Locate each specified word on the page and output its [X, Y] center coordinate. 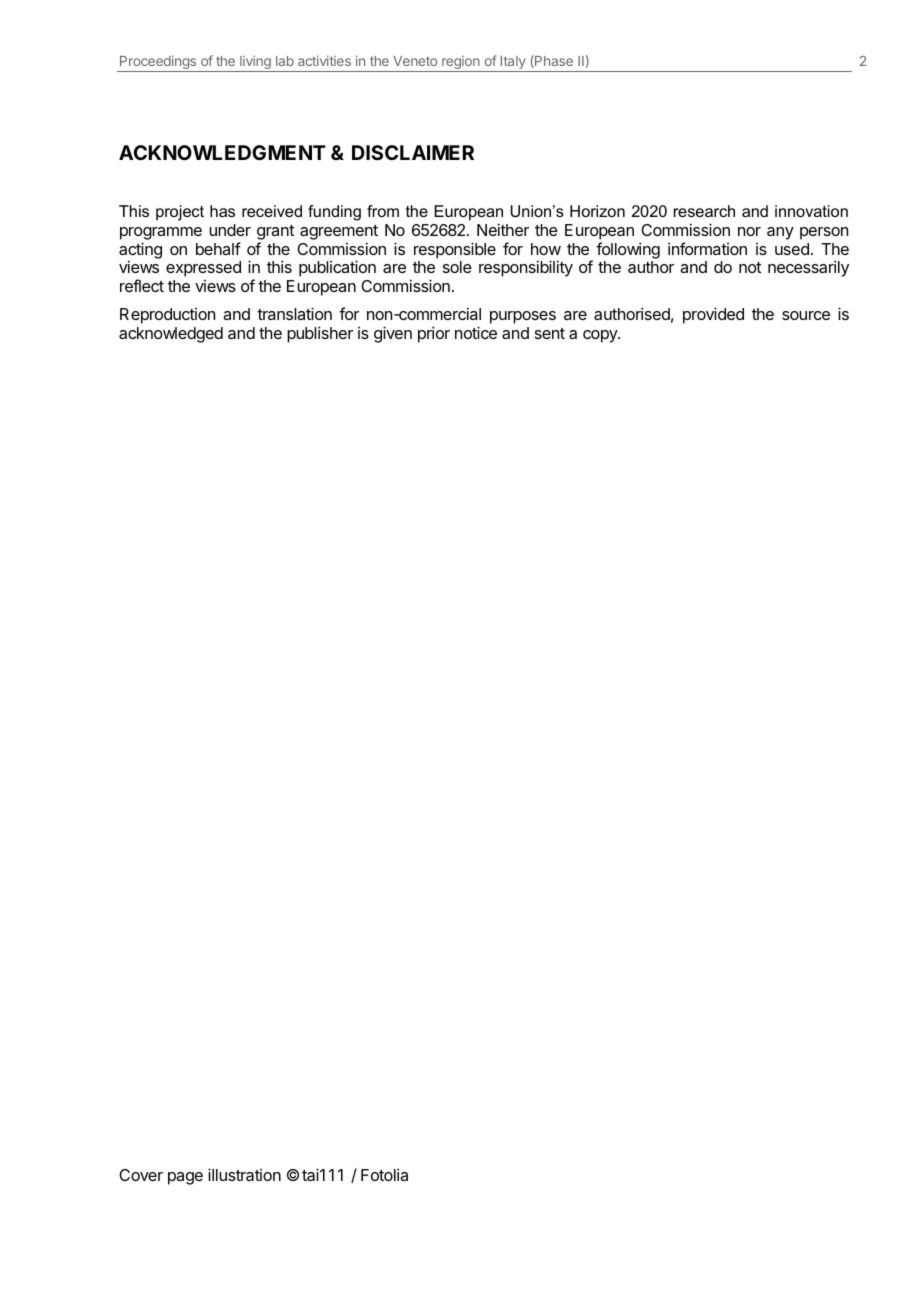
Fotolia [384, 1174]
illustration [244, 1174]
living [255, 63]
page [185, 1178]
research [704, 211]
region [461, 64]
